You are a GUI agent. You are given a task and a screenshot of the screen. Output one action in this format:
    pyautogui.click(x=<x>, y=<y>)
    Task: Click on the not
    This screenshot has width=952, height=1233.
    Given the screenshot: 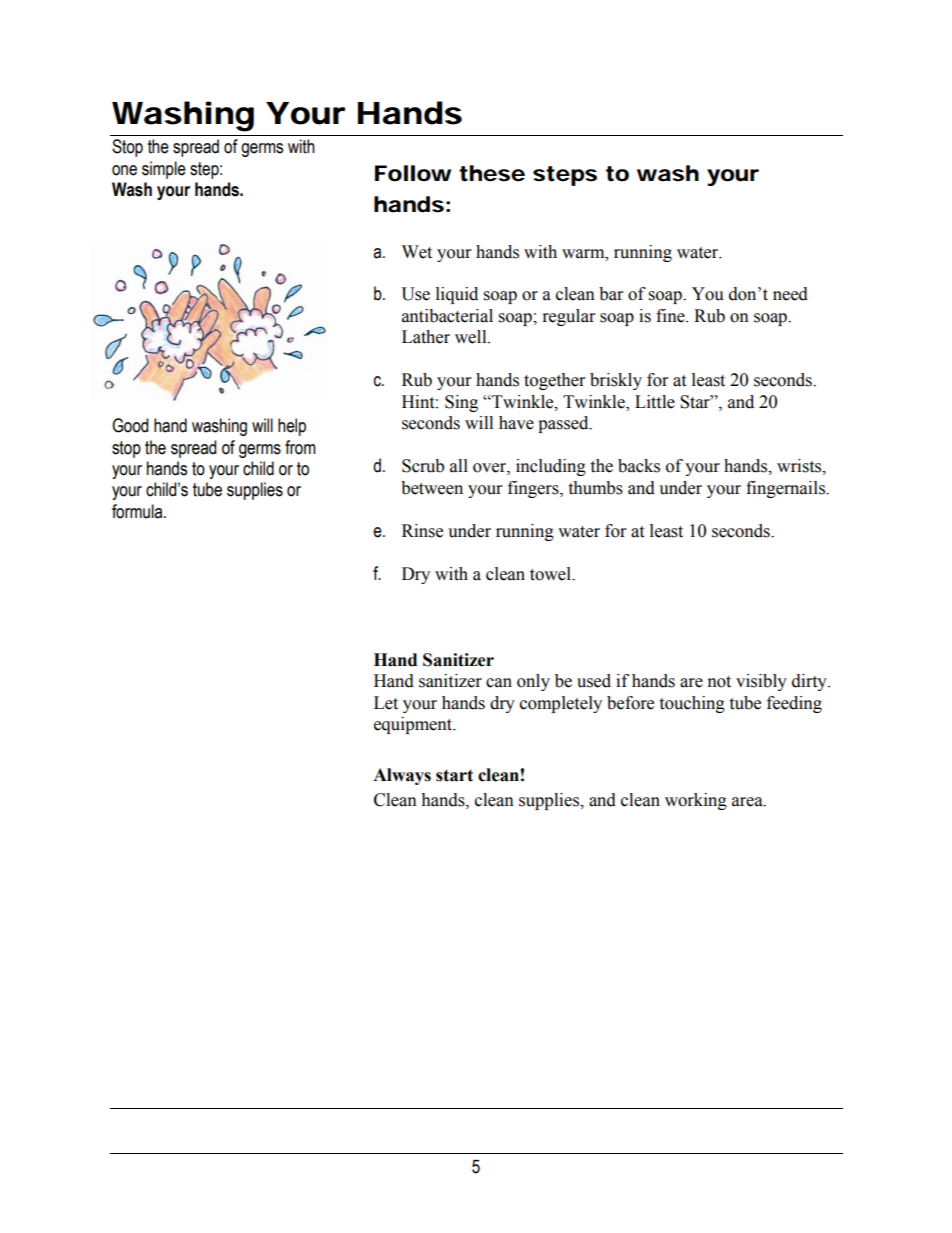 What is the action you would take?
    pyautogui.click(x=719, y=682)
